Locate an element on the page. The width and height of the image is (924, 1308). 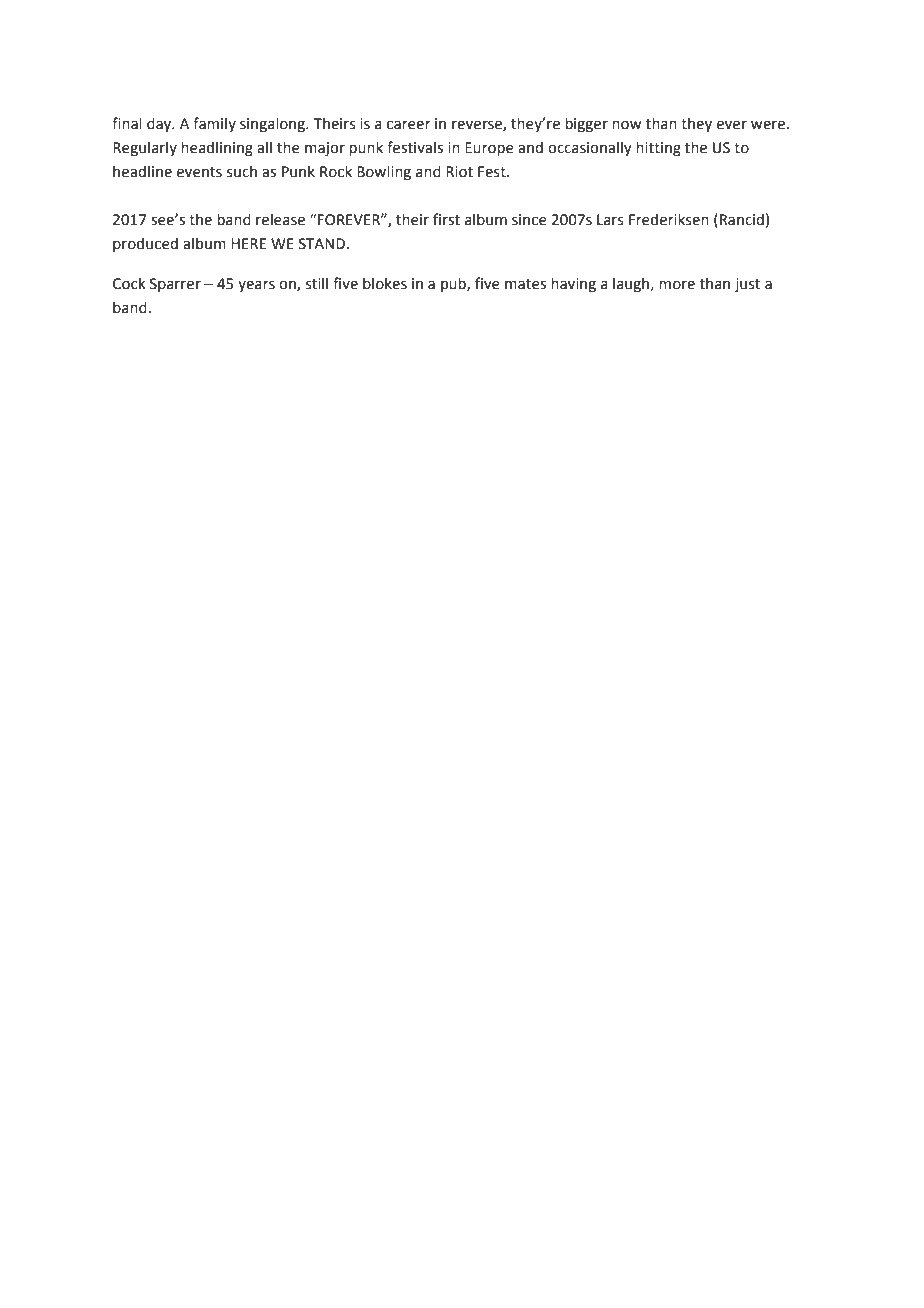
more is located at coordinates (677, 285).
